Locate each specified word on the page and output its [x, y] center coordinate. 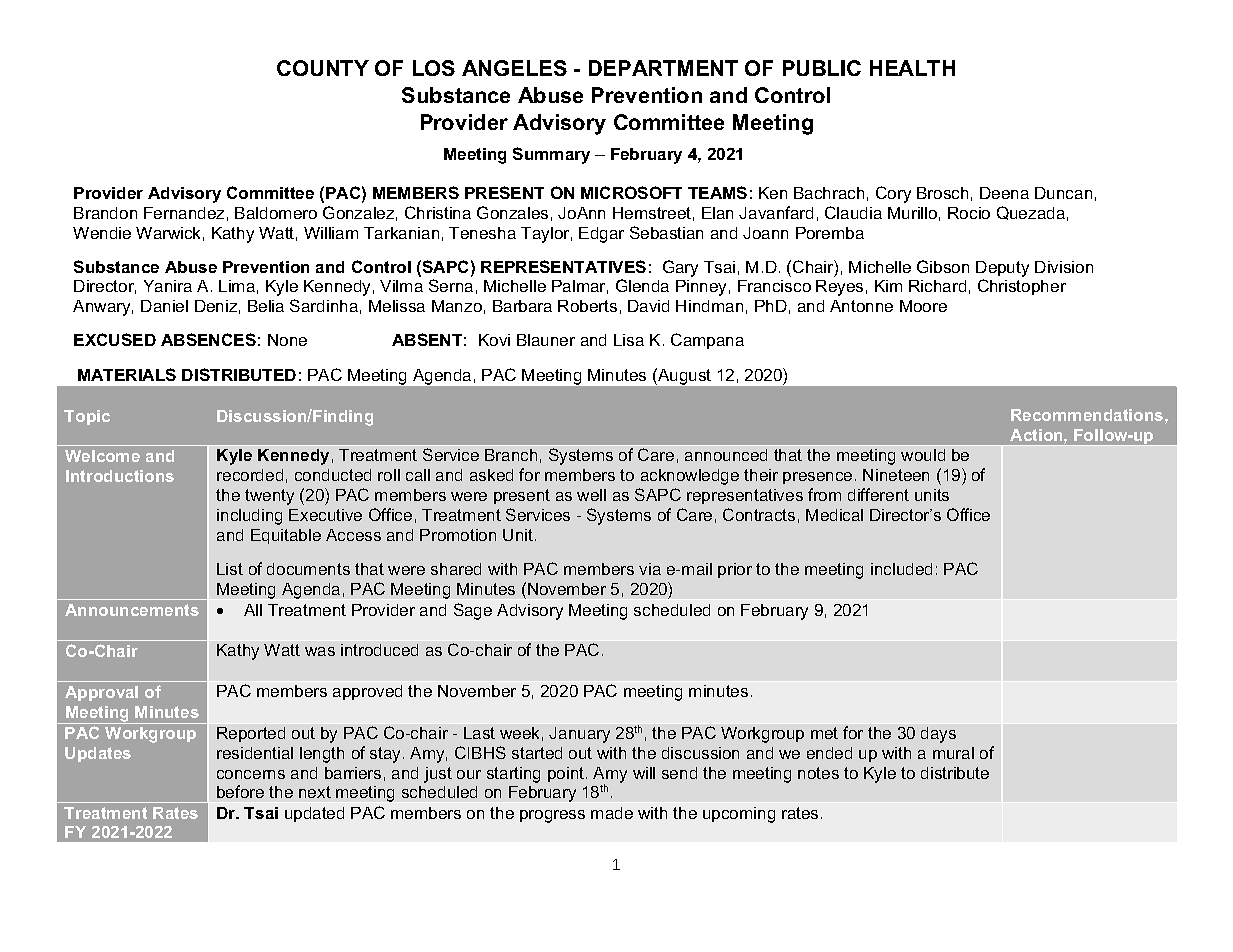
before [240, 791]
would [923, 455]
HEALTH [912, 68]
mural [953, 753]
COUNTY [323, 68]
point [567, 774]
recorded [250, 475]
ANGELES [514, 68]
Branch [511, 455]
